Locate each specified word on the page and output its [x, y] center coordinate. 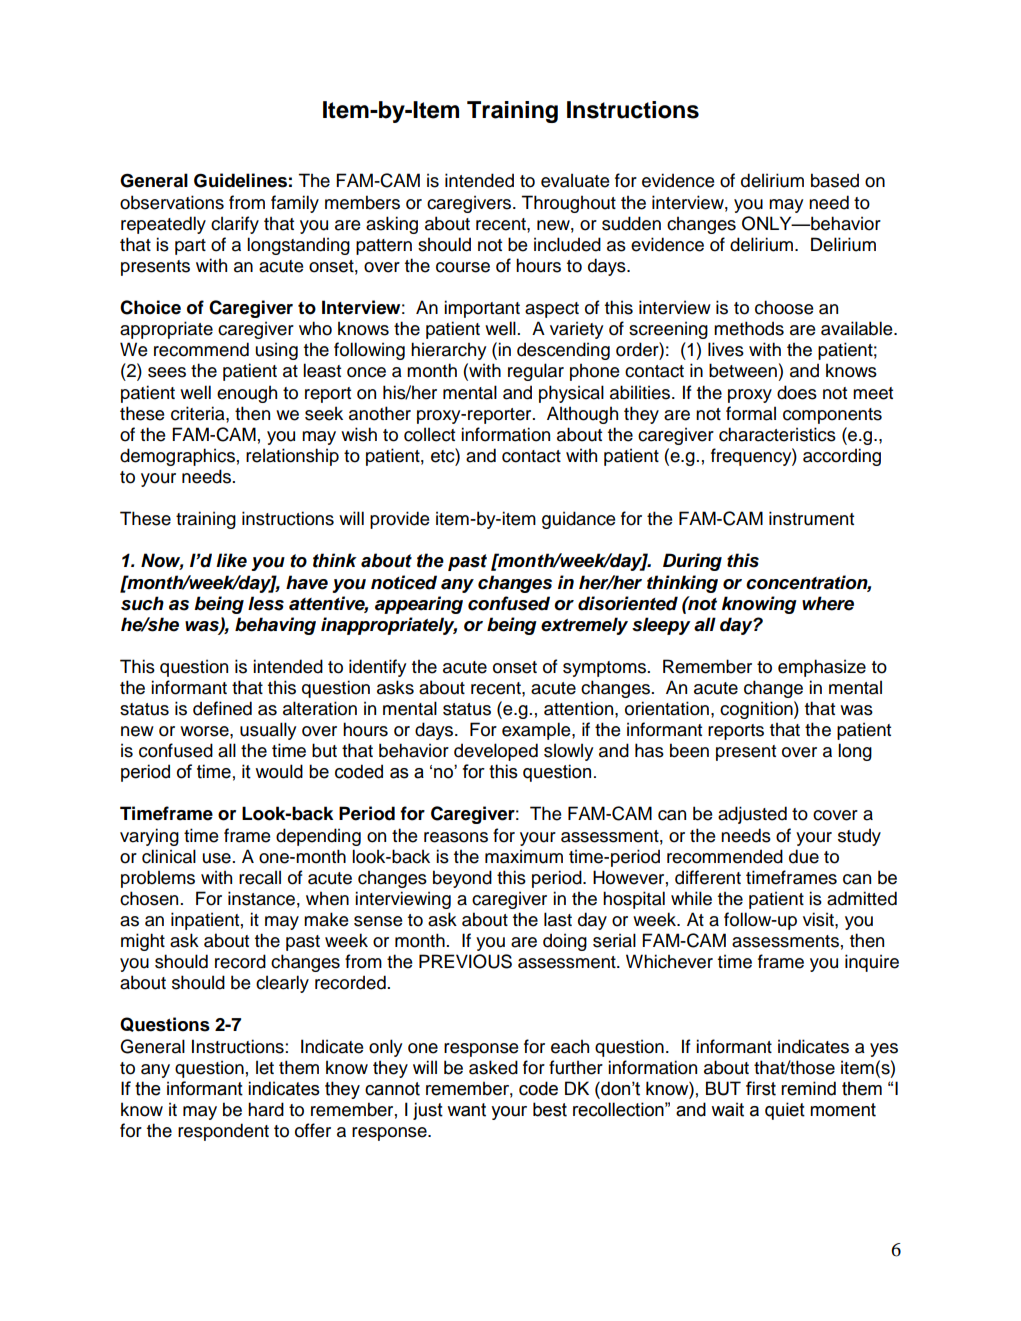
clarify [235, 225]
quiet [785, 1111]
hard [266, 1109]
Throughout [568, 204]
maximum [524, 856]
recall [260, 877]
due [804, 856]
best [550, 1109]
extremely [584, 626]
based [835, 180]
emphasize [822, 668]
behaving [275, 626]
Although [582, 415]
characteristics [777, 434]
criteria [199, 413]
